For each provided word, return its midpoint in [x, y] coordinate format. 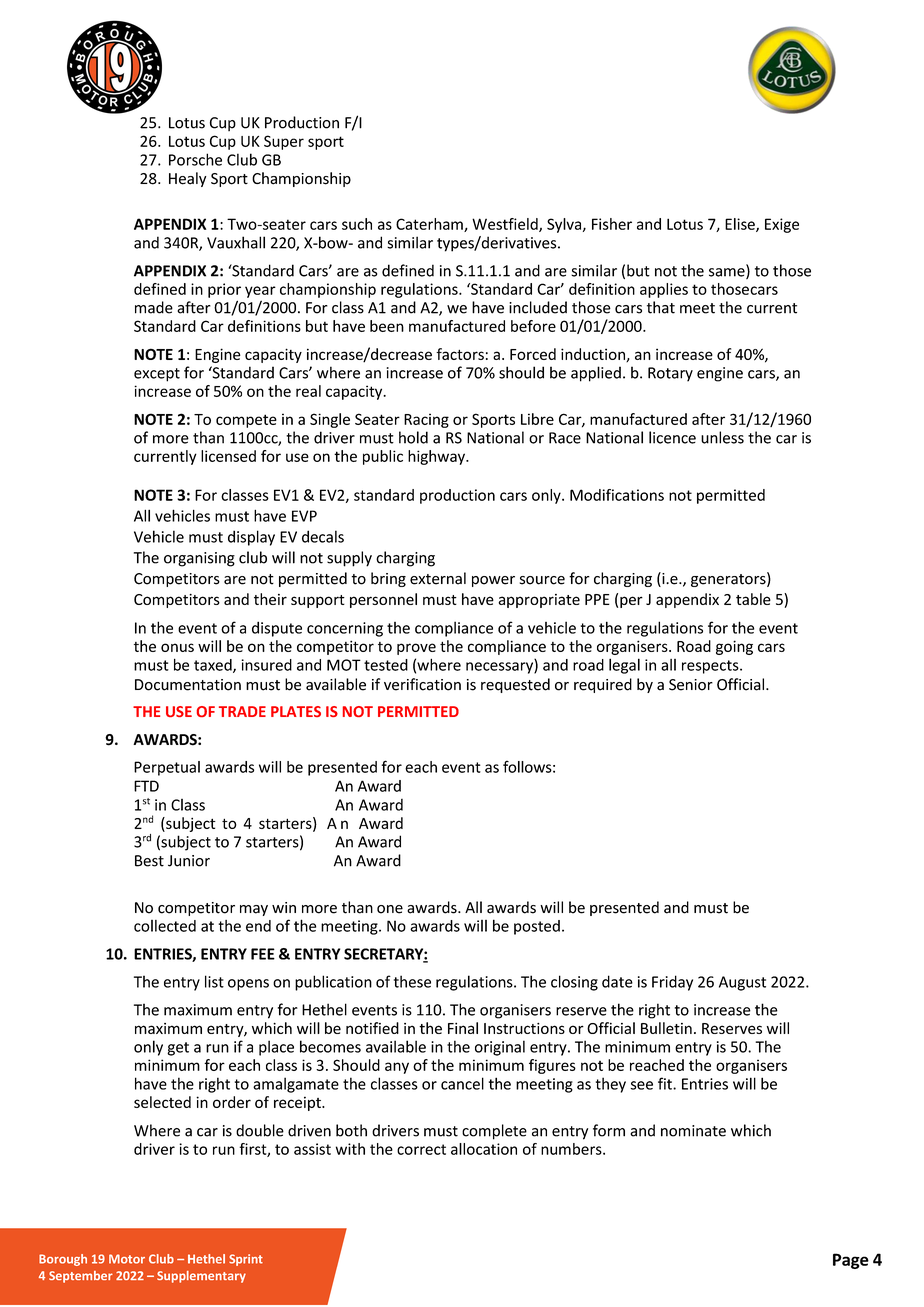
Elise [741, 225]
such [357, 224]
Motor [127, 1259]
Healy [187, 179]
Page [851, 1261]
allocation [484, 1149]
